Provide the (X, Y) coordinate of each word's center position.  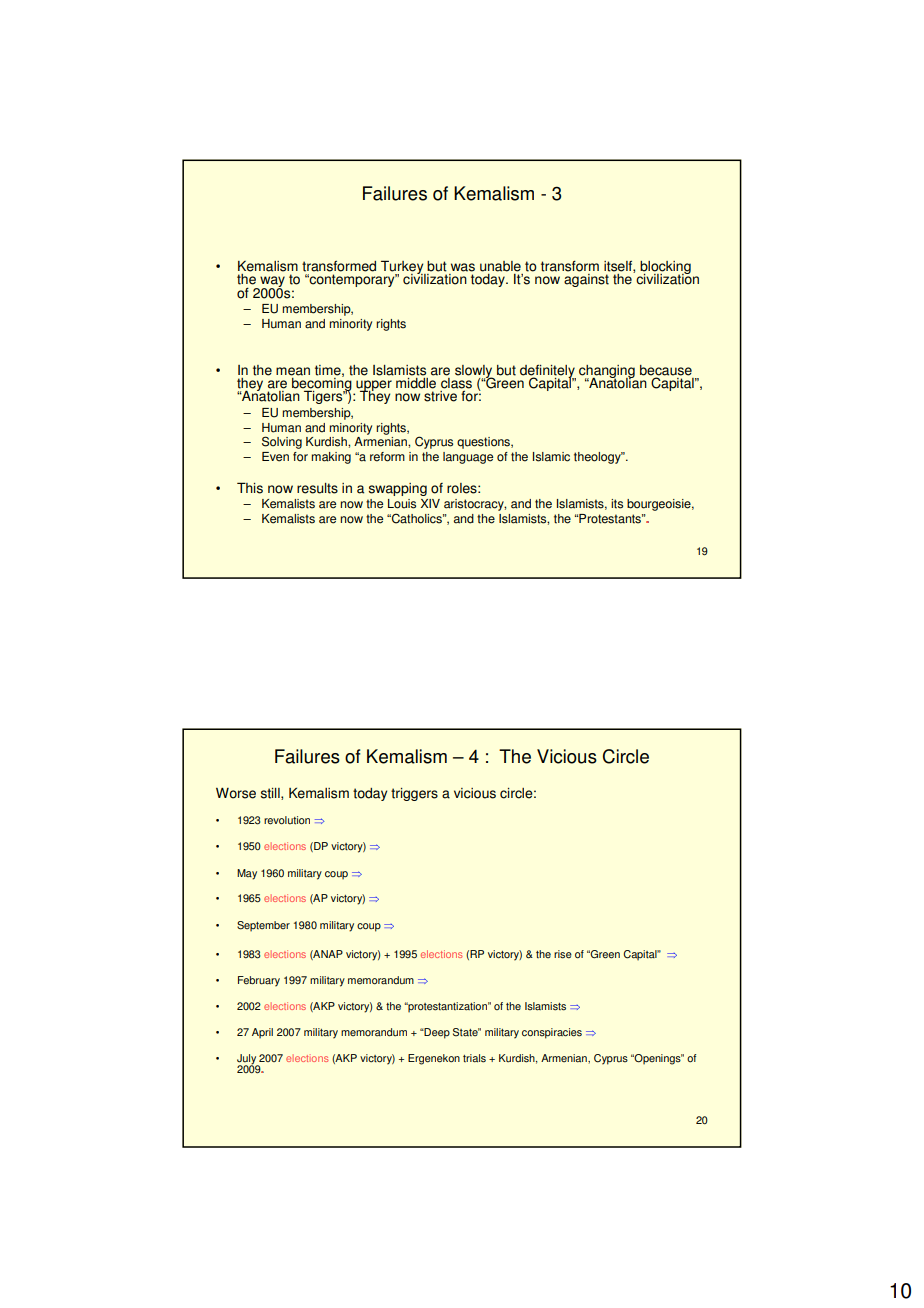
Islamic (551, 457)
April (262, 1033)
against (586, 280)
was (463, 267)
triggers (414, 794)
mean (293, 371)
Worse (236, 793)
